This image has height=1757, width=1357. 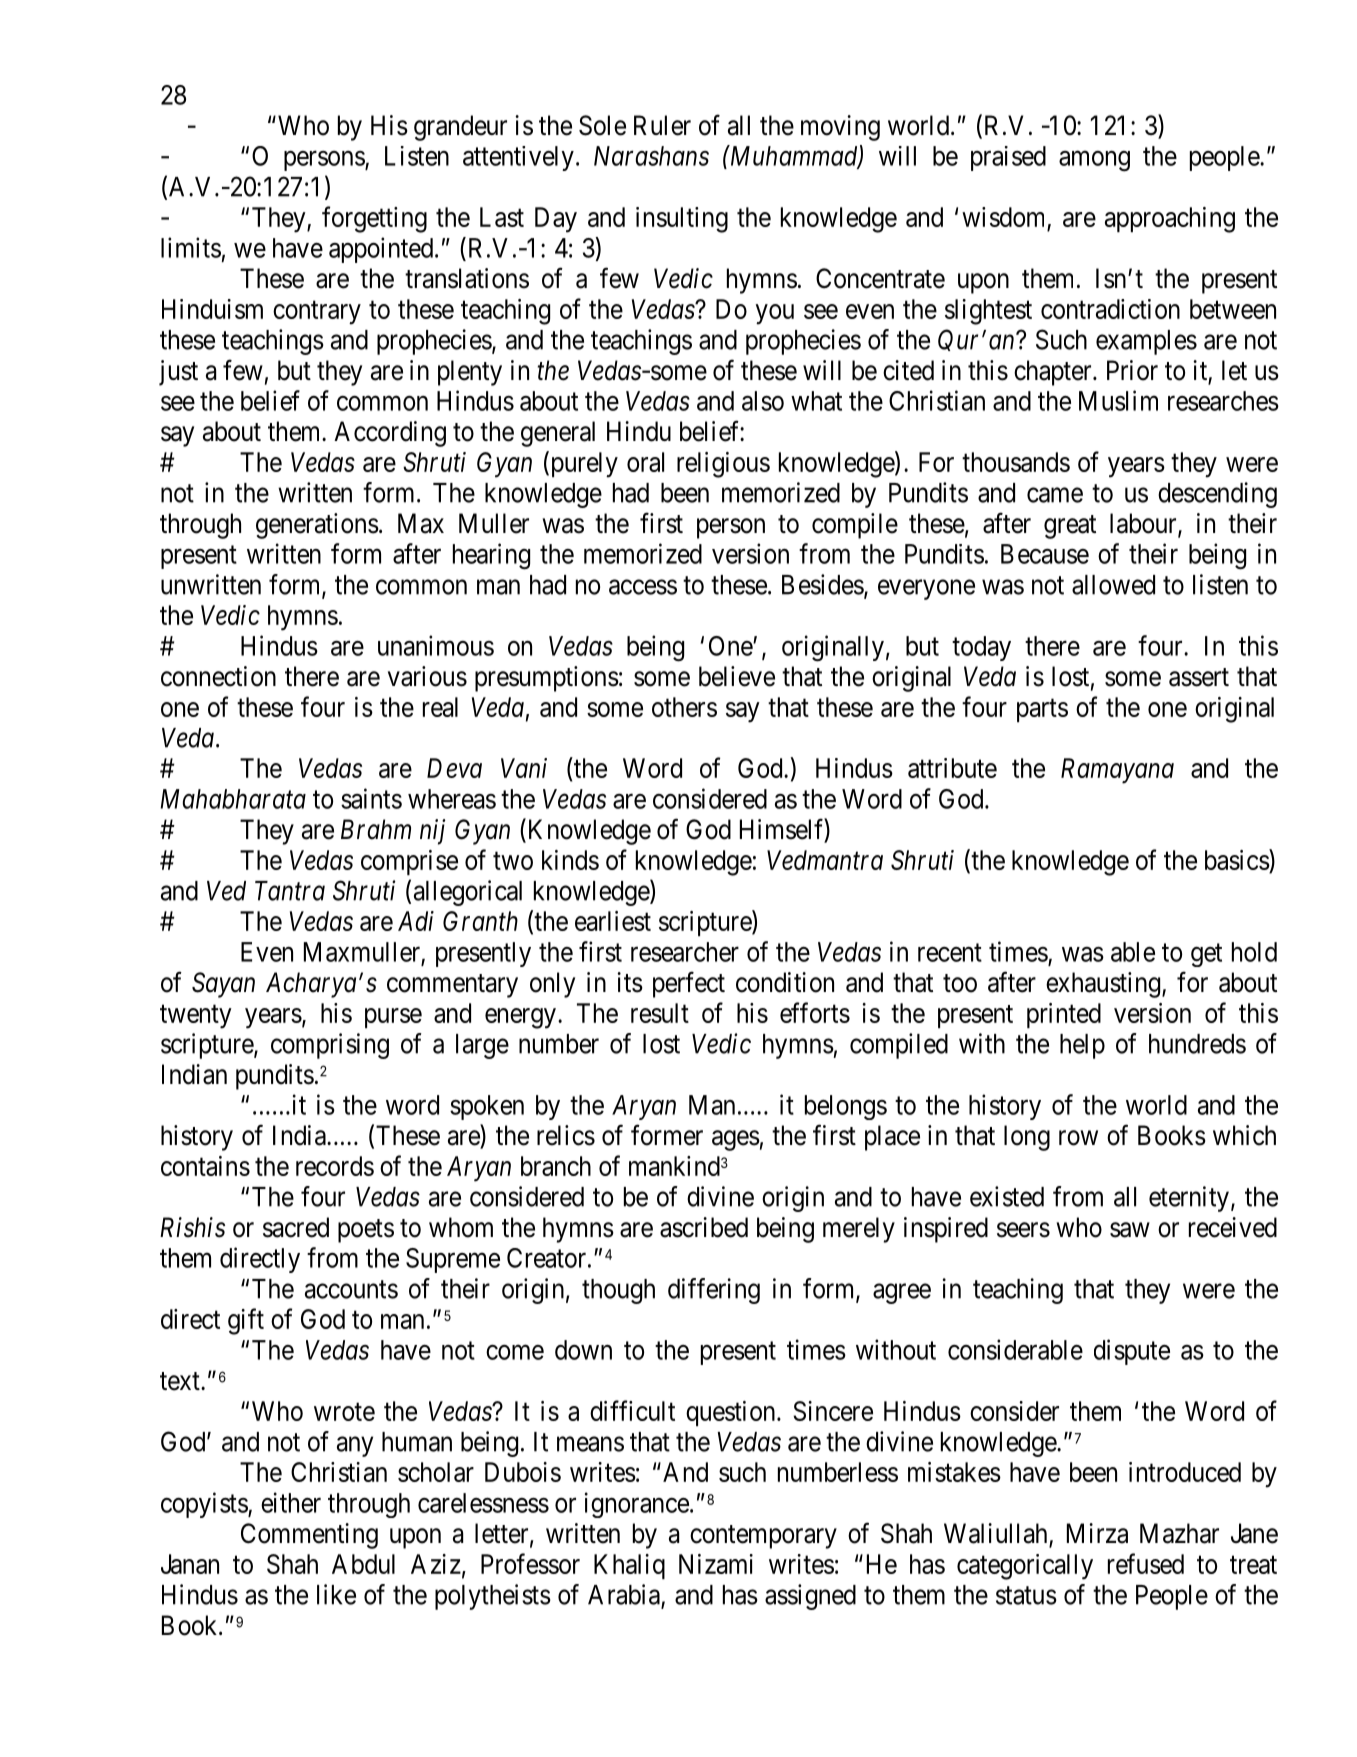 What do you see at coordinates (1113, 585) in the image?
I see `allowed` at bounding box center [1113, 585].
